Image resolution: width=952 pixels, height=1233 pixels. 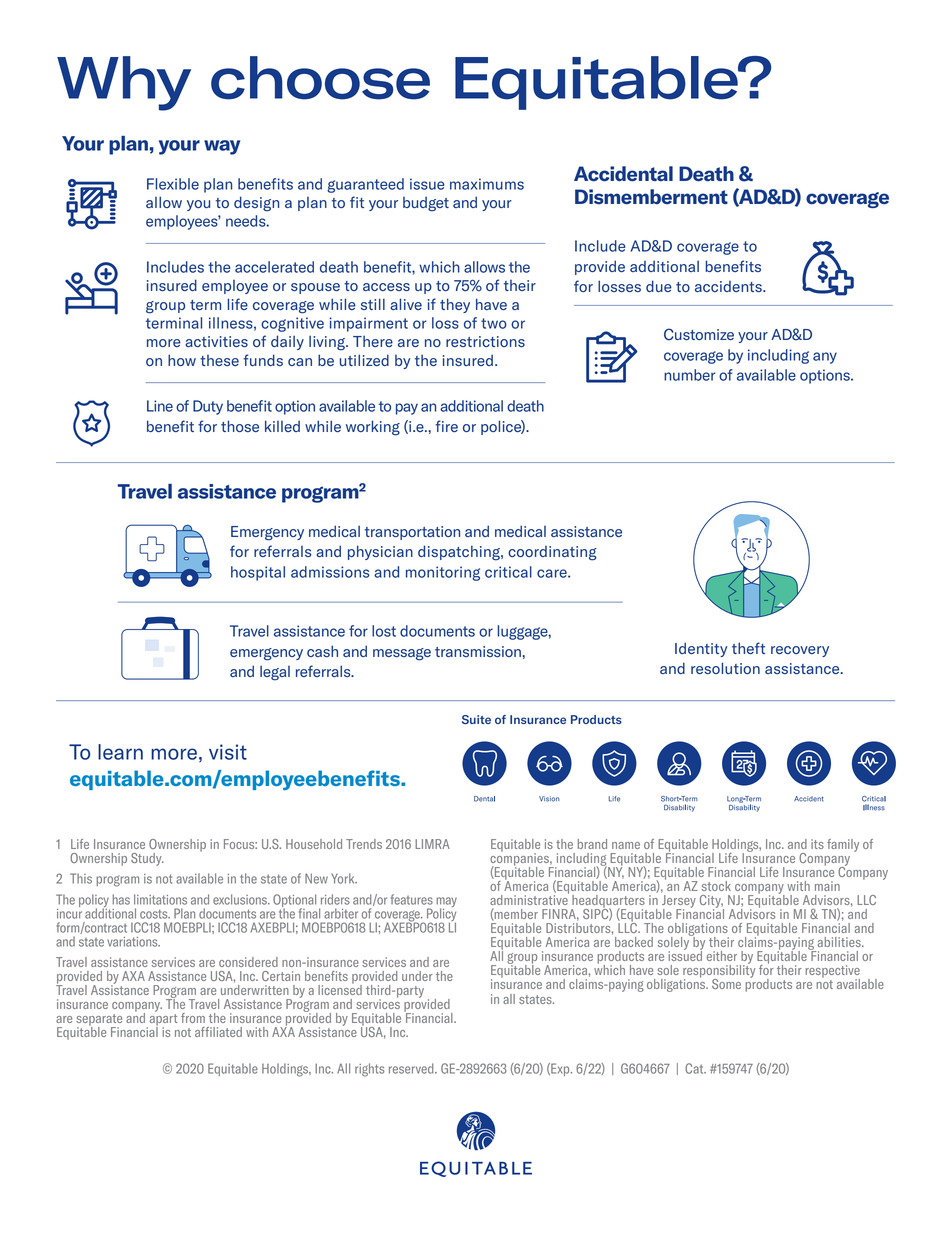 I want to click on maximums, so click(x=487, y=184).
